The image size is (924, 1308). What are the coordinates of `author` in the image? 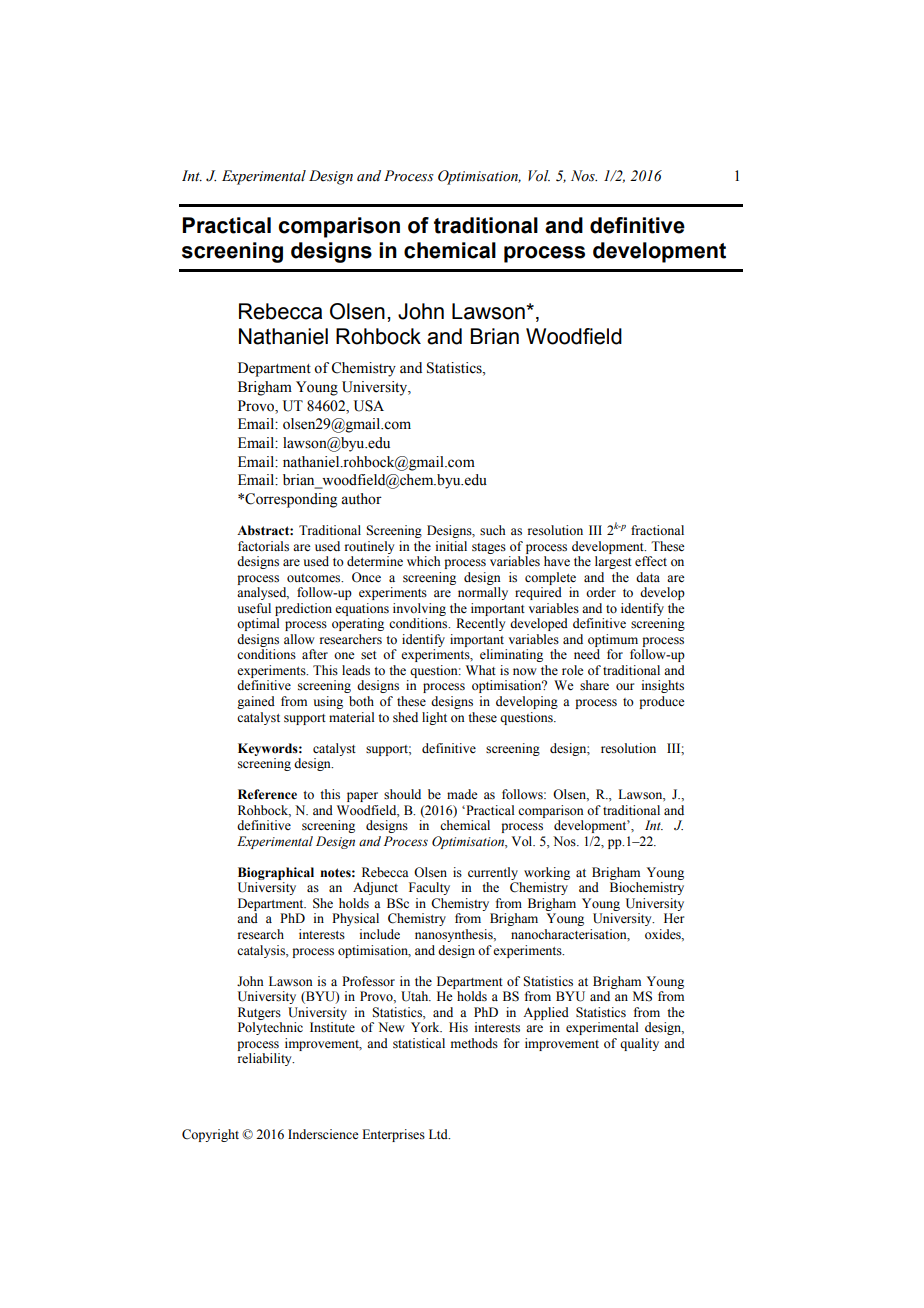 It's located at (361, 499).
